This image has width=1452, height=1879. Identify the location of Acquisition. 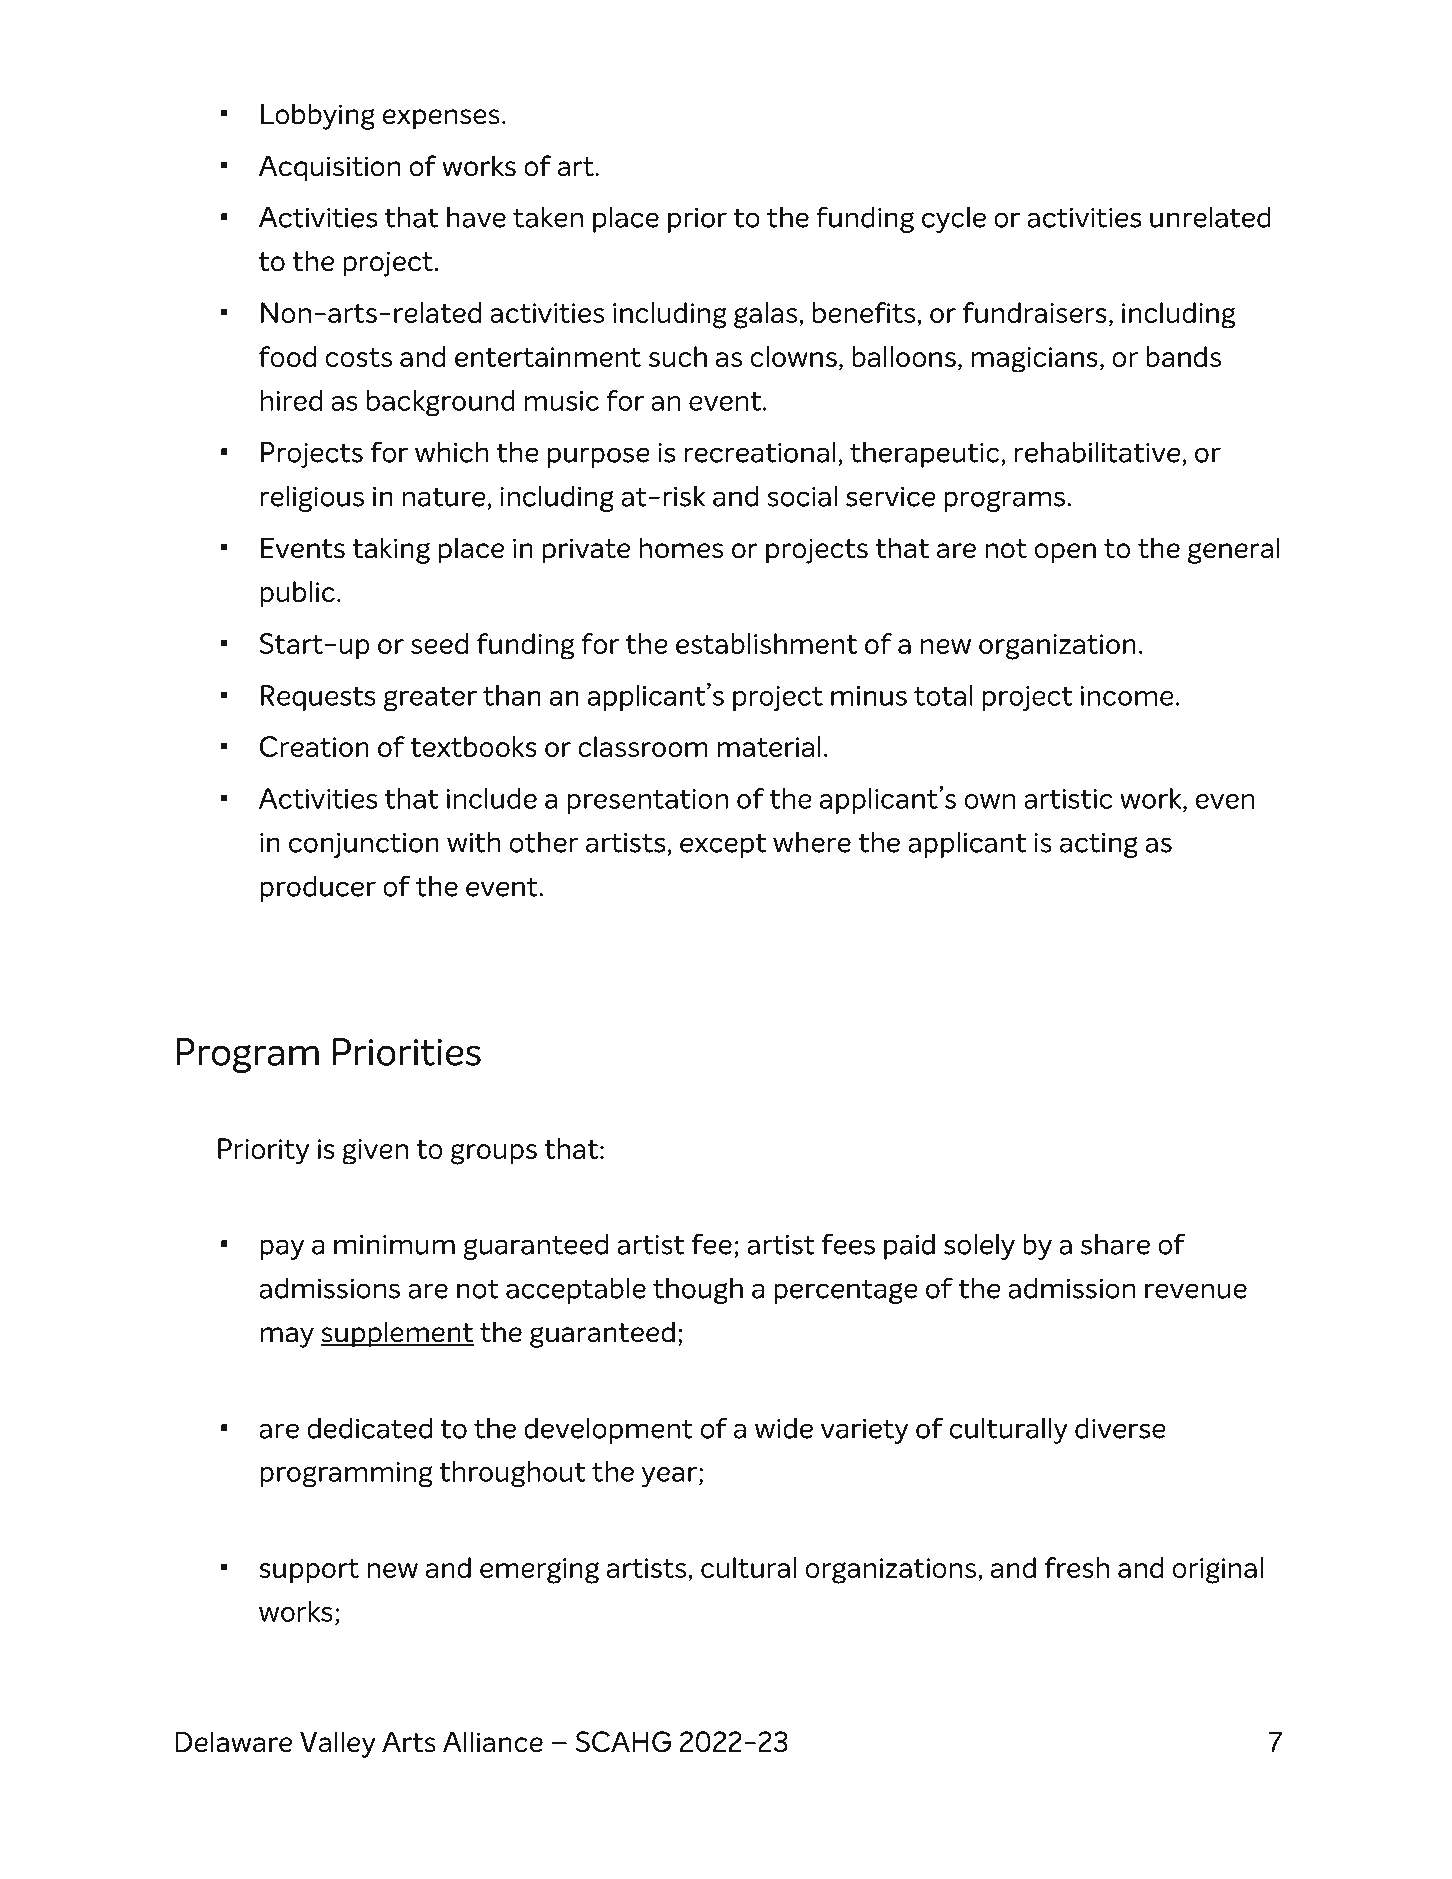
(329, 168).
